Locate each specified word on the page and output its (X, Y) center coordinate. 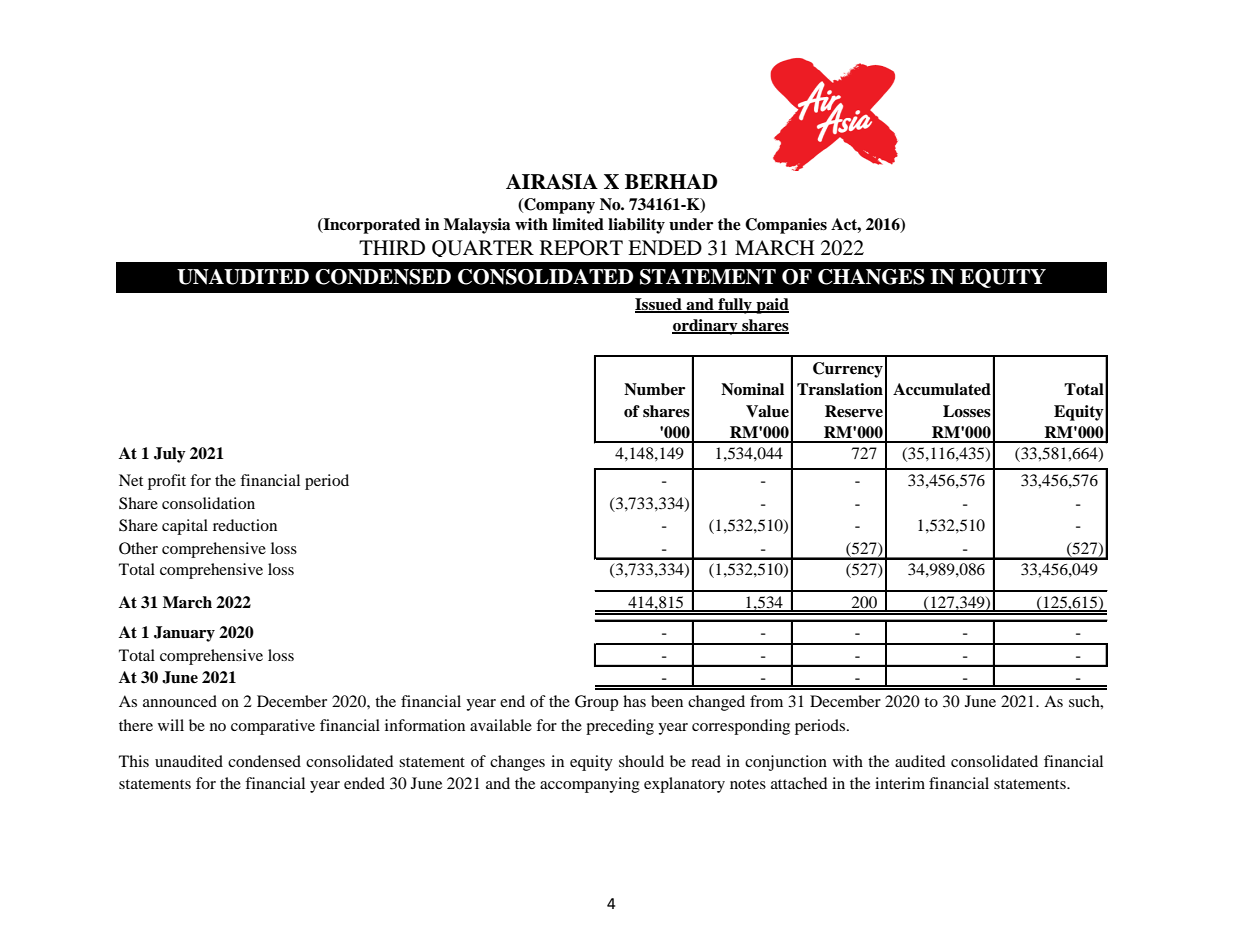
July (170, 455)
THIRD (392, 247)
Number (654, 389)
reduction (245, 525)
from (766, 701)
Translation (840, 389)
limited (578, 224)
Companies (786, 226)
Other (138, 548)
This (134, 761)
